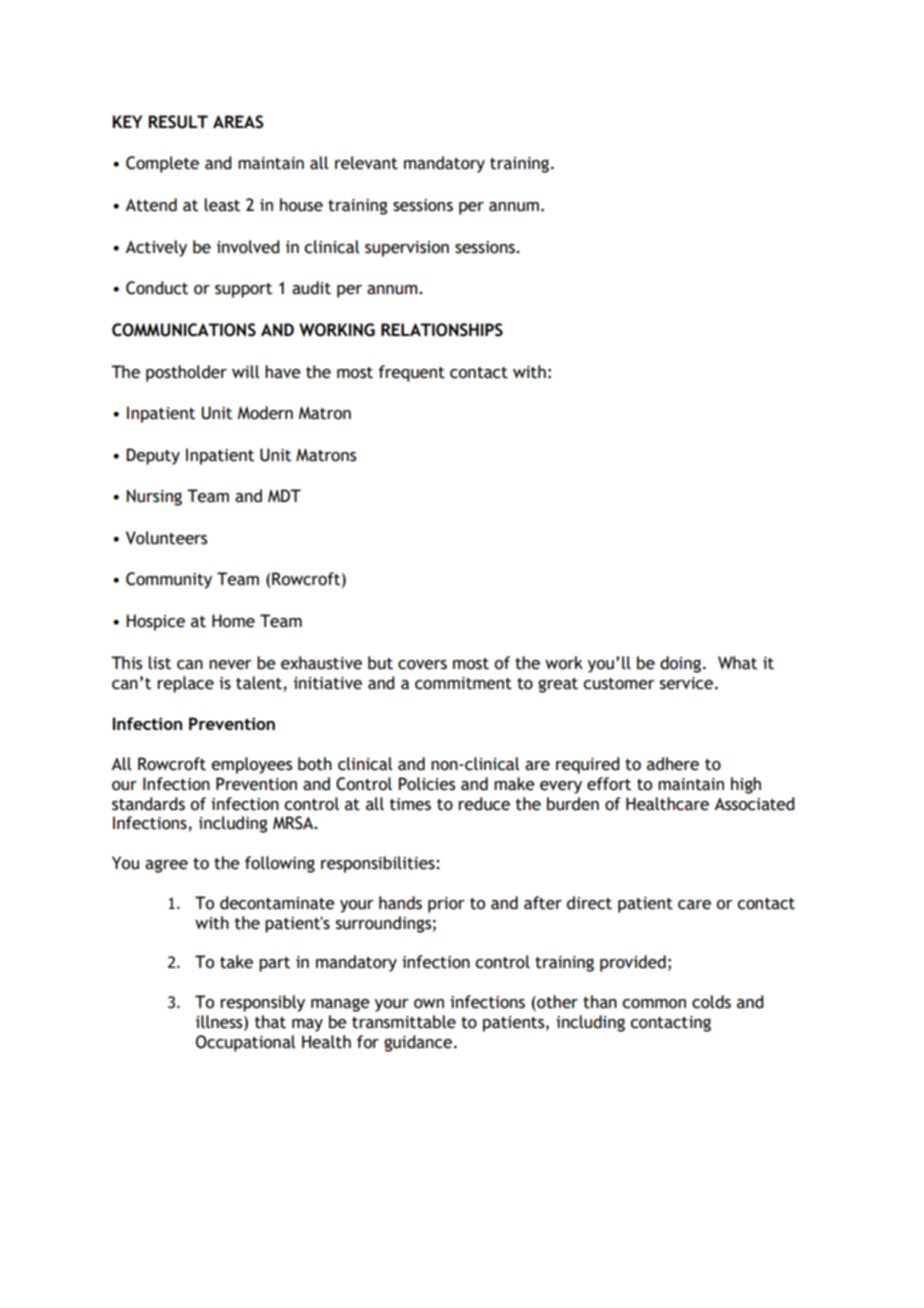  What do you see at coordinates (463, 683) in the document?
I see `commitment` at bounding box center [463, 683].
